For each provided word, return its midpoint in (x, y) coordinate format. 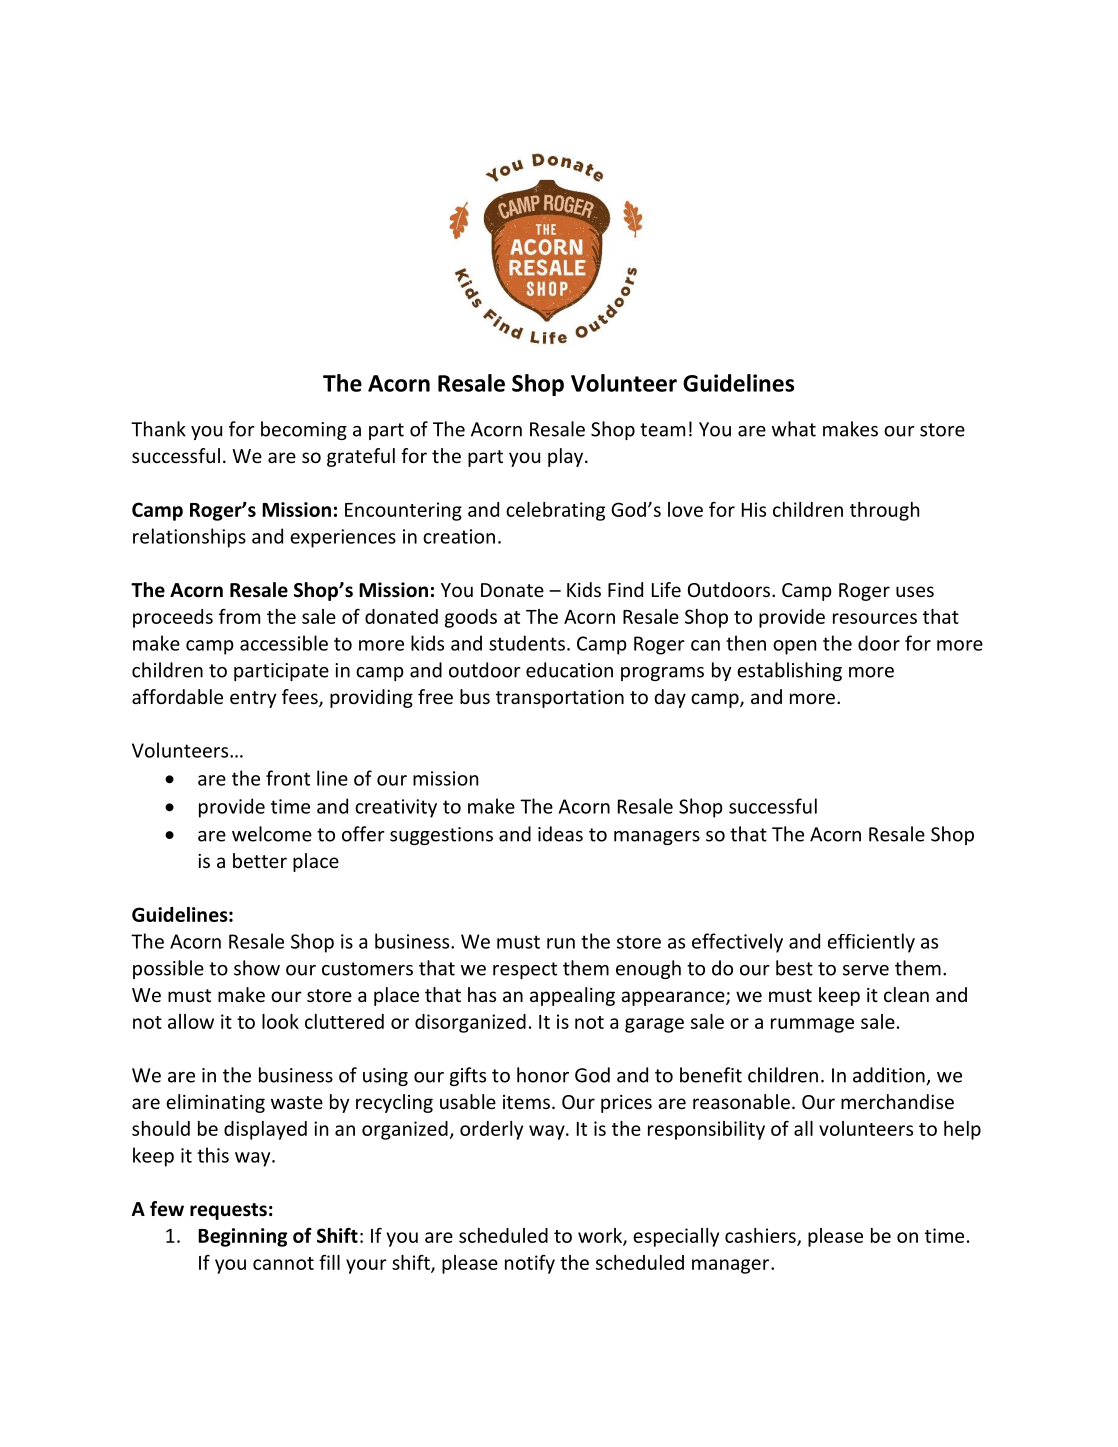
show (257, 968)
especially (676, 1237)
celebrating (555, 511)
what (794, 429)
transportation (560, 699)
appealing (572, 996)
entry (253, 699)
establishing (789, 671)
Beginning (242, 1237)
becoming (304, 430)
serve (866, 970)
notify (530, 1264)
